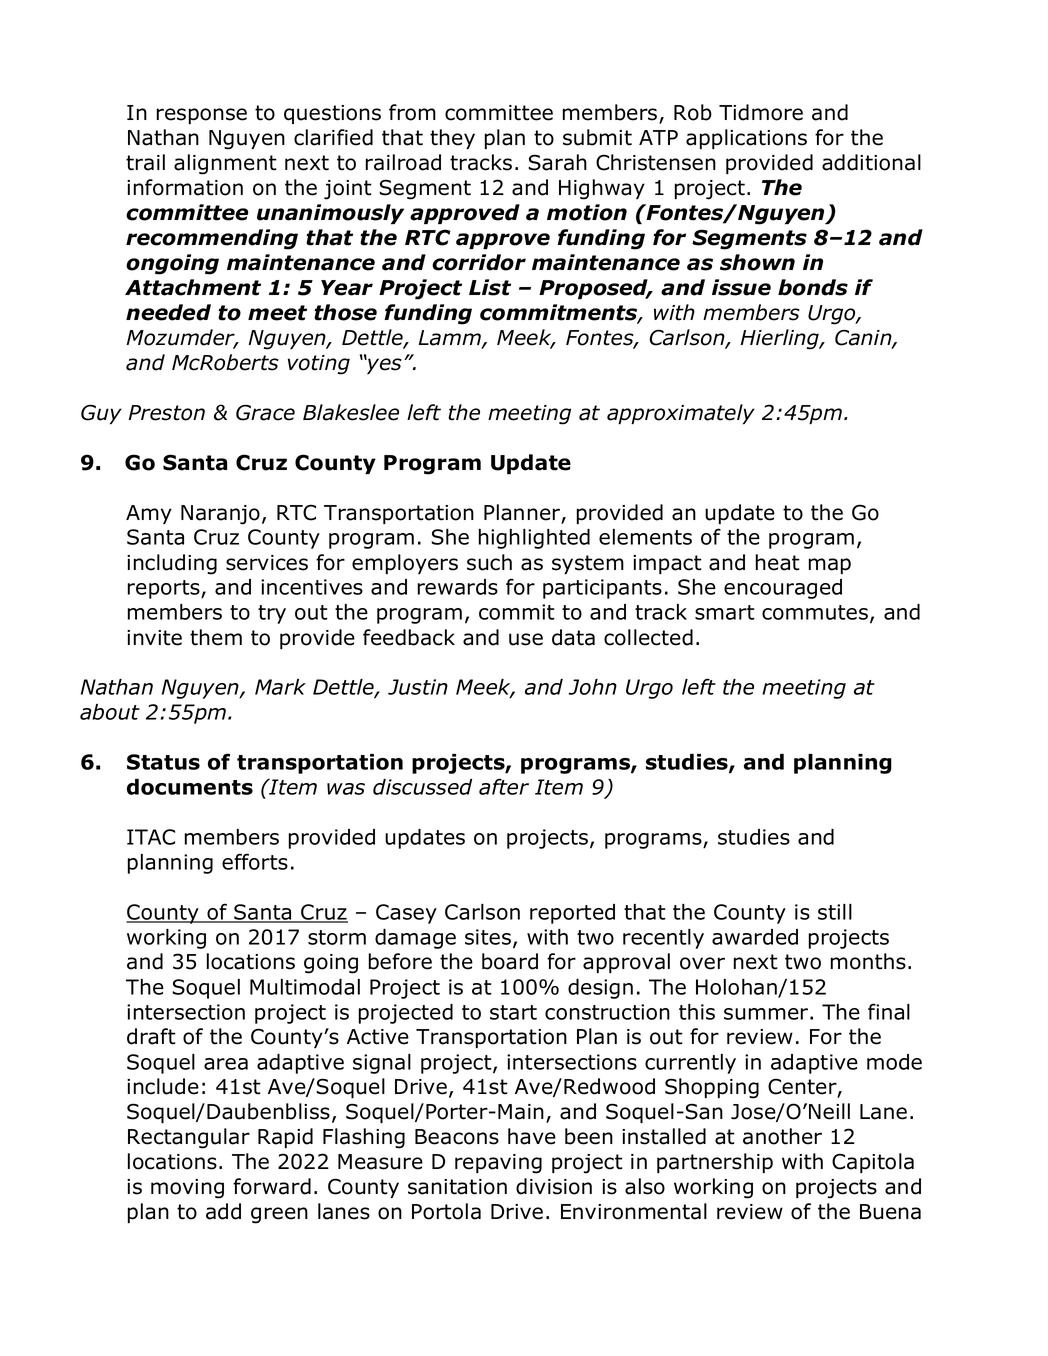 This page has width=1048, height=1356. What do you see at coordinates (452, 139) in the page?
I see `they` at bounding box center [452, 139].
